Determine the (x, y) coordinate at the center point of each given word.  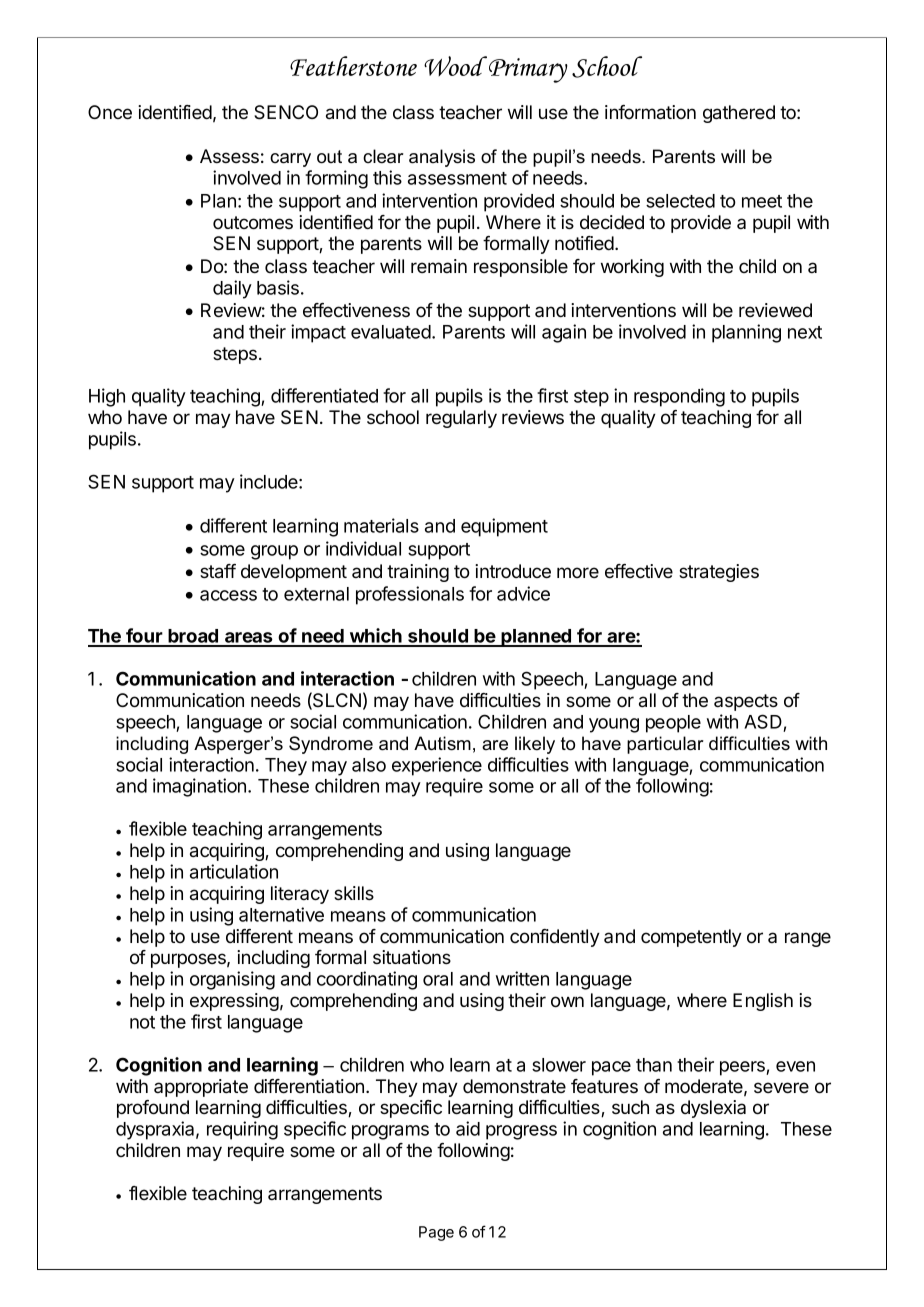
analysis (442, 158)
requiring (242, 1130)
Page (436, 1233)
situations (412, 957)
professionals (410, 595)
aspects (746, 702)
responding (679, 397)
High (107, 397)
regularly (461, 419)
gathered (739, 114)
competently (691, 938)
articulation (234, 871)
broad (193, 637)
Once (110, 112)
